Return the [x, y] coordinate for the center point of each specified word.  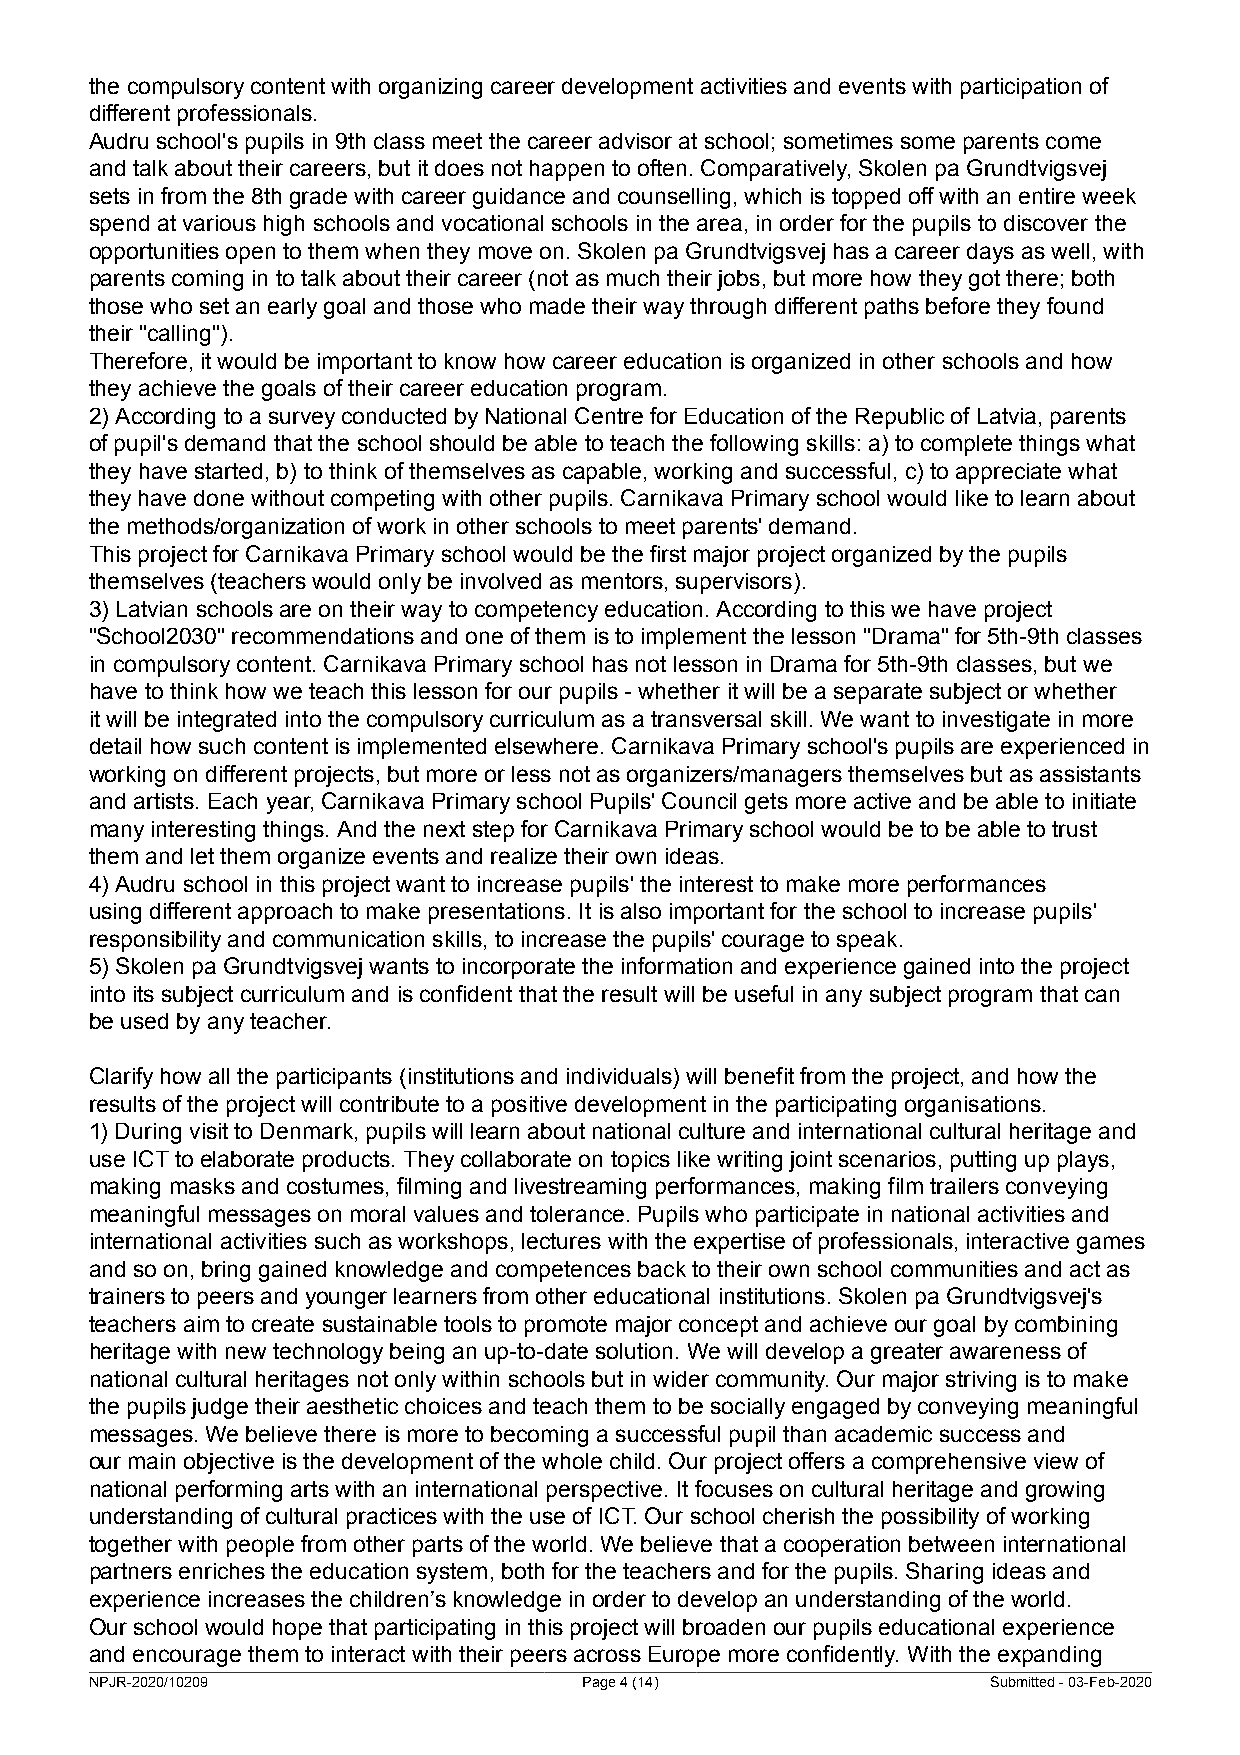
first [668, 553]
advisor [635, 141]
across [607, 1655]
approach [285, 913]
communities [954, 1269]
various [219, 223]
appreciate [1008, 473]
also [641, 911]
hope [297, 1629]
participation [1021, 88]
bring [226, 1271]
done [219, 498]
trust [1074, 829]
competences [563, 1271]
